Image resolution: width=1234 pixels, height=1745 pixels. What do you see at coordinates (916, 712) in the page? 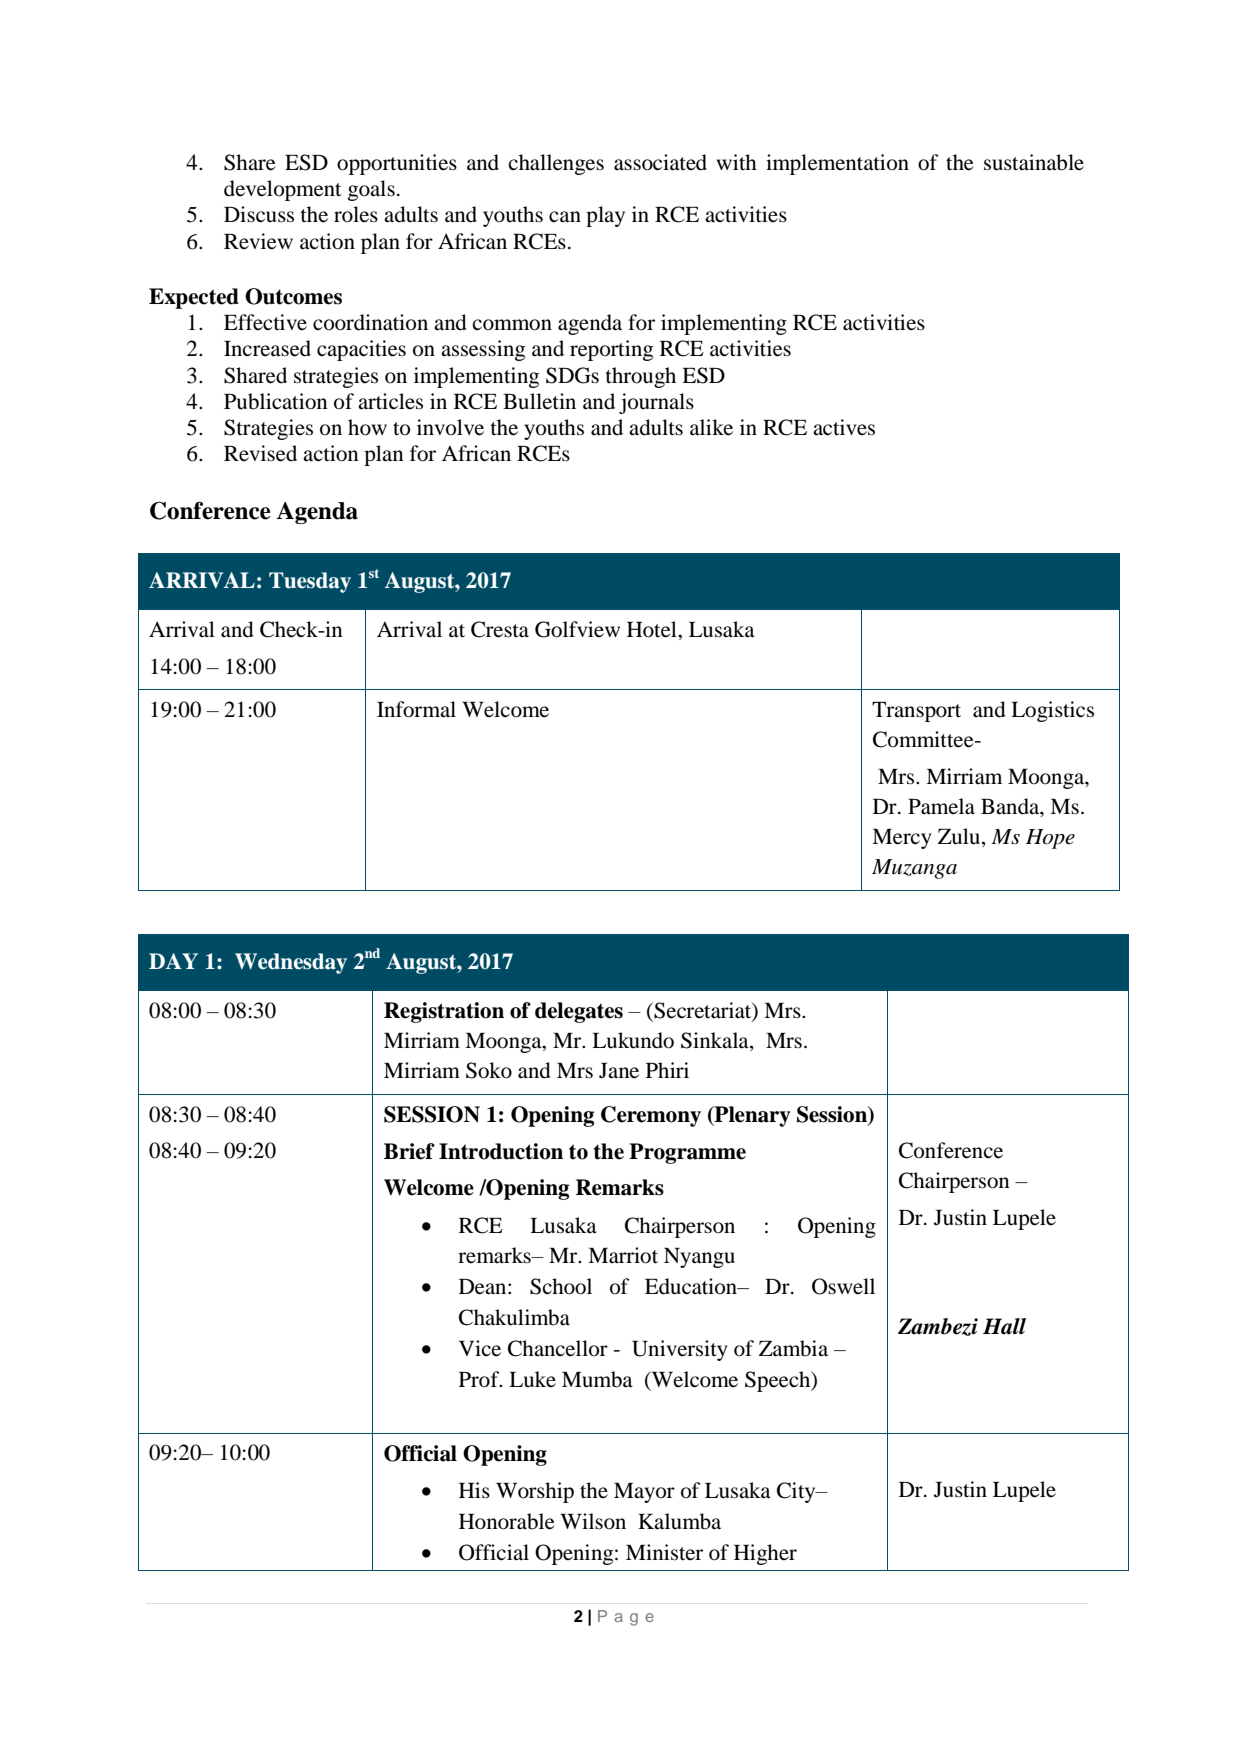
I see `Transport` at bounding box center [916, 712].
